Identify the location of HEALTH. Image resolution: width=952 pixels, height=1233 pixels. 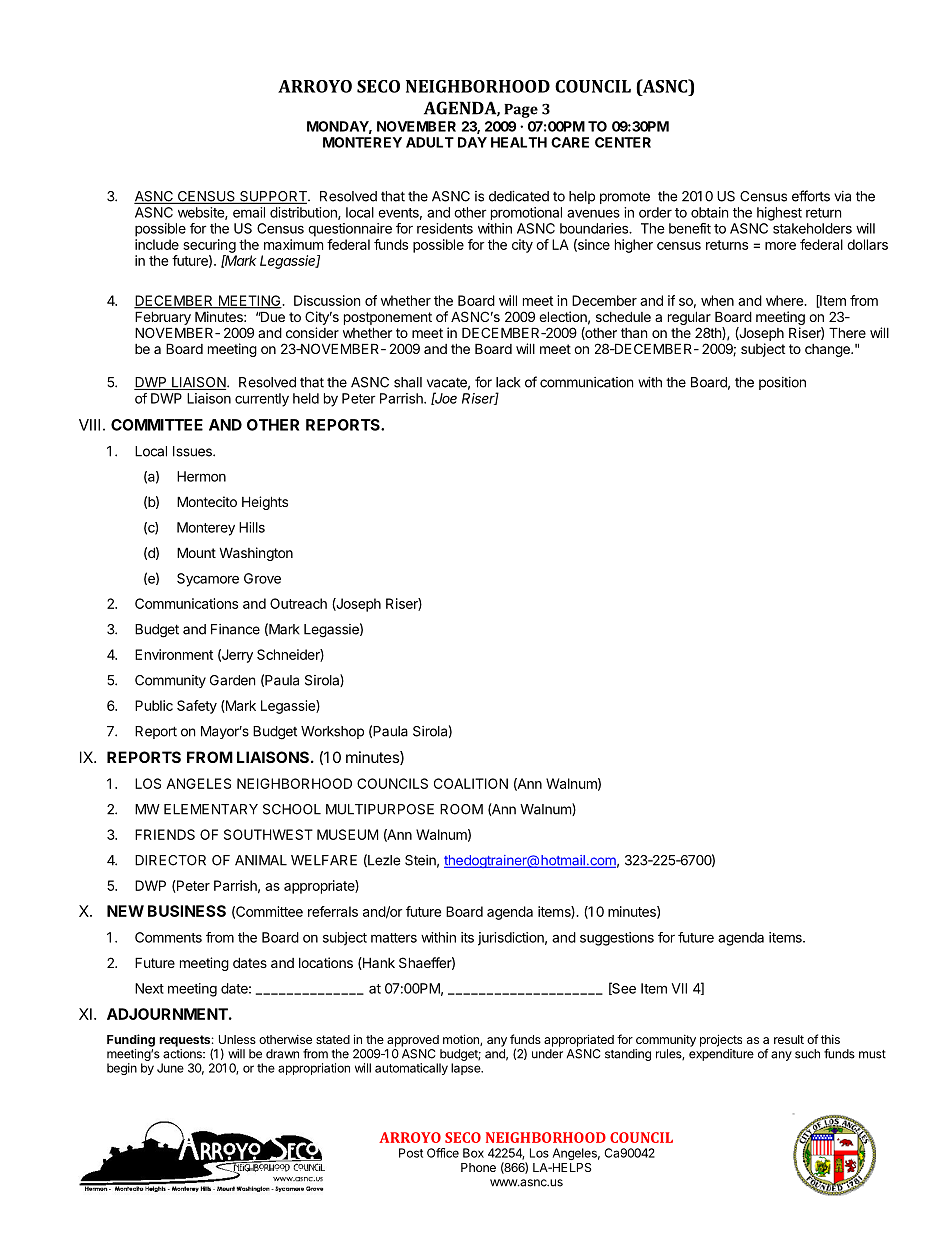
(519, 142).
